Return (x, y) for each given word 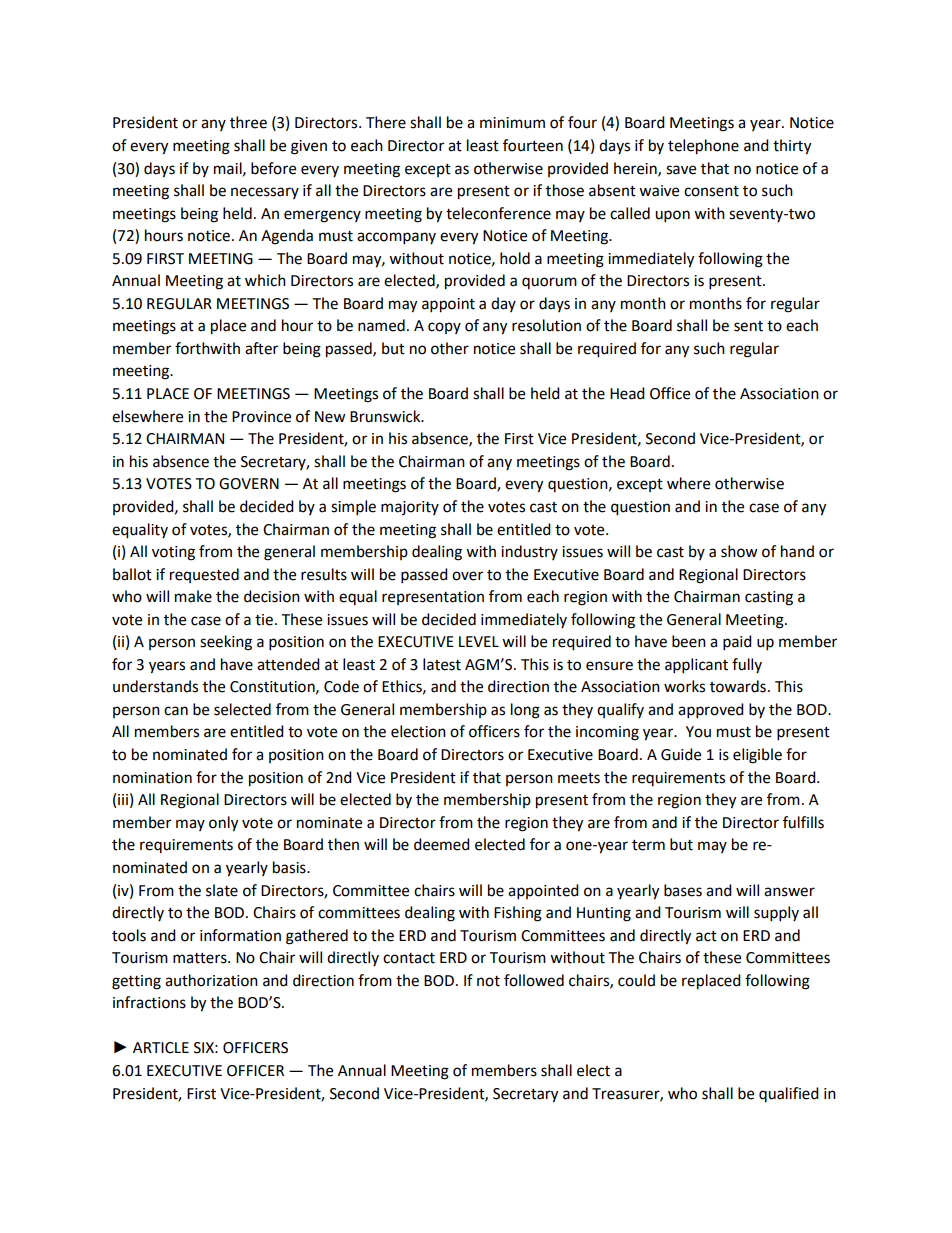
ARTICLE (161, 1048)
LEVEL (479, 641)
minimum (512, 123)
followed (534, 980)
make (193, 596)
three (248, 122)
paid (737, 643)
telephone (703, 147)
